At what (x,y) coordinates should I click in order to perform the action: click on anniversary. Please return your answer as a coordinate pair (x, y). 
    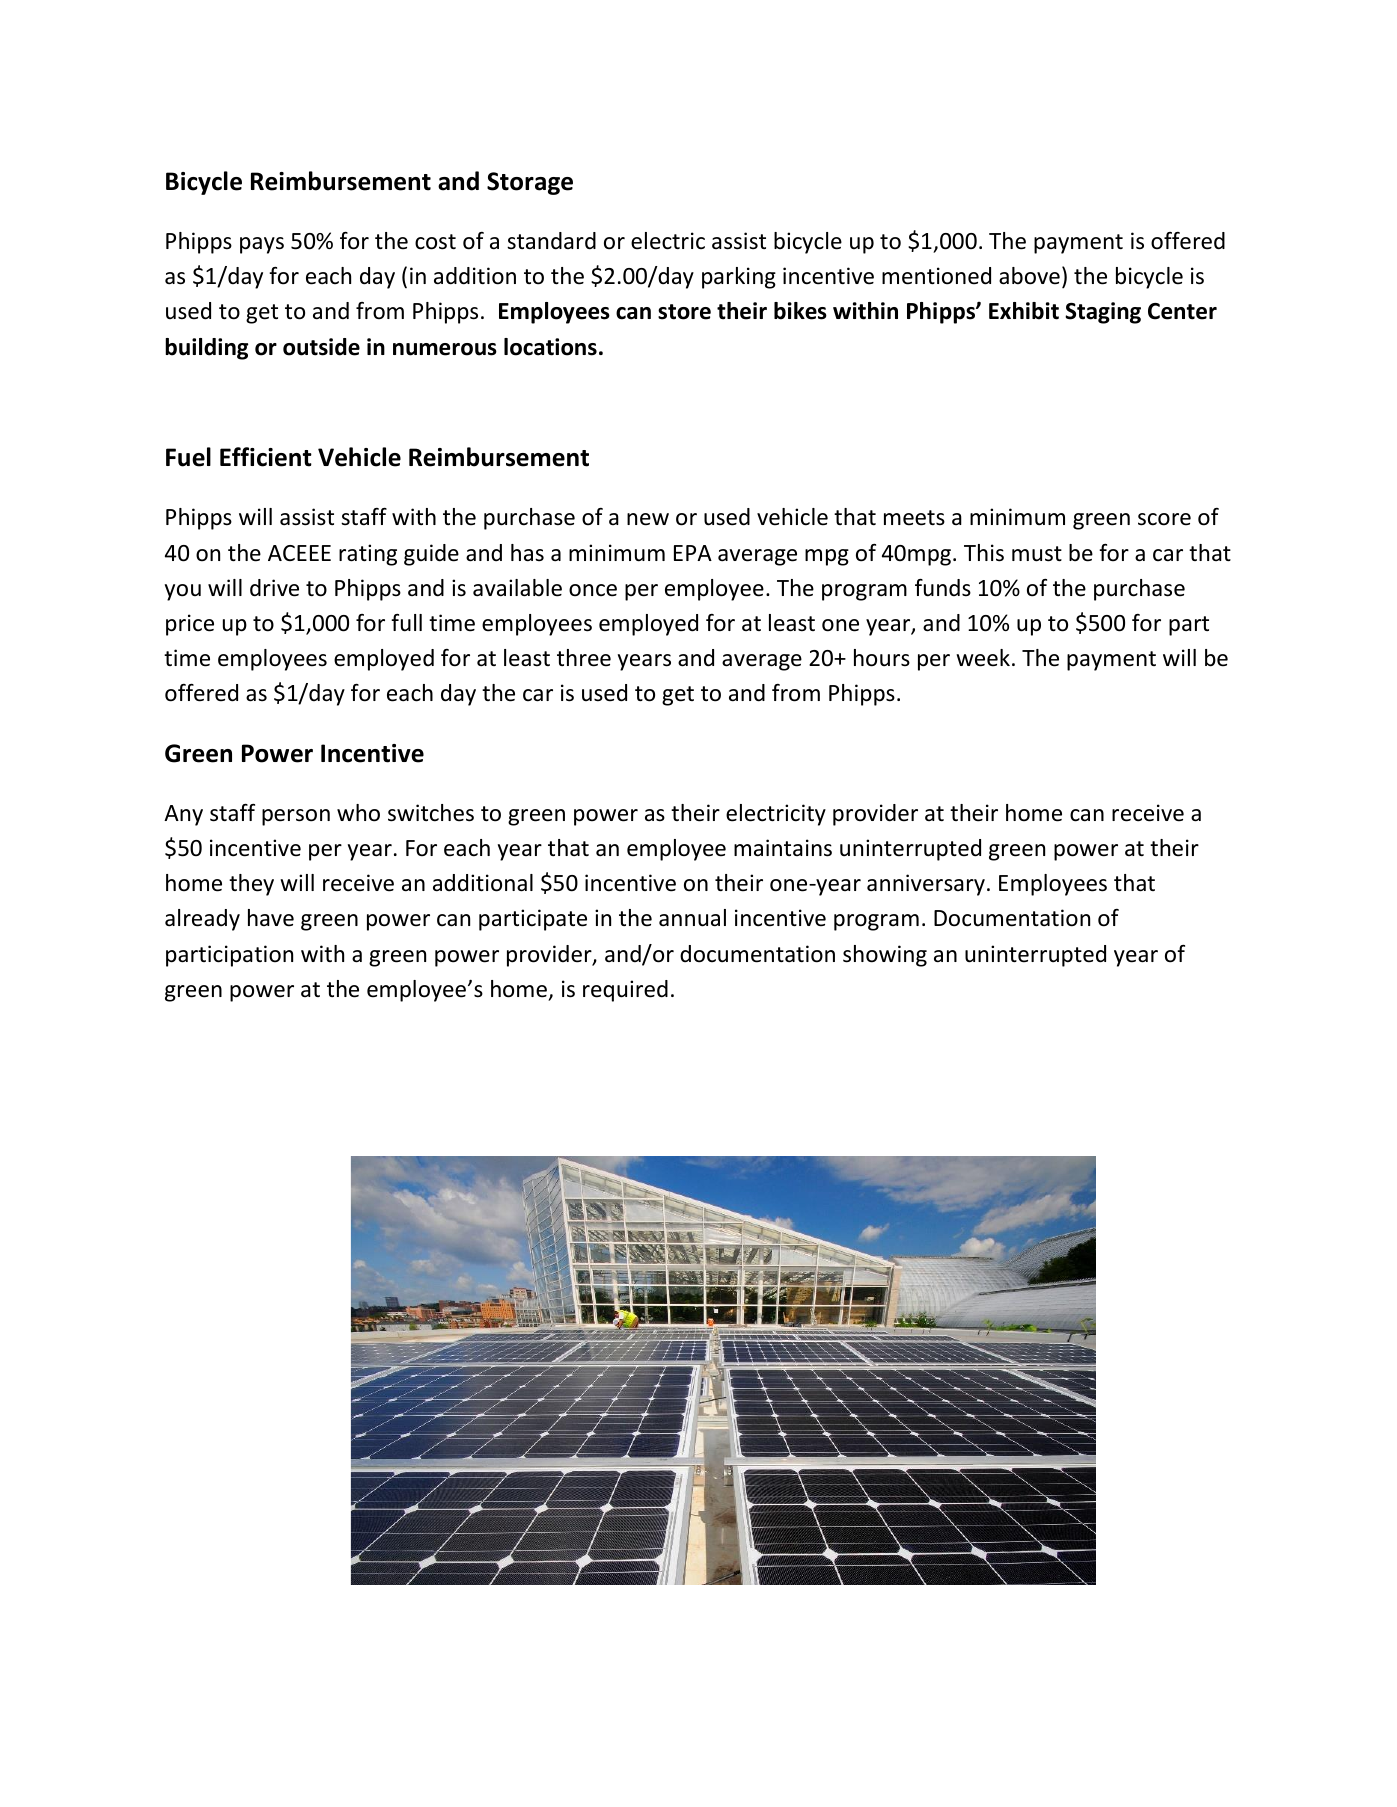
    Looking at the image, I should click on (926, 885).
